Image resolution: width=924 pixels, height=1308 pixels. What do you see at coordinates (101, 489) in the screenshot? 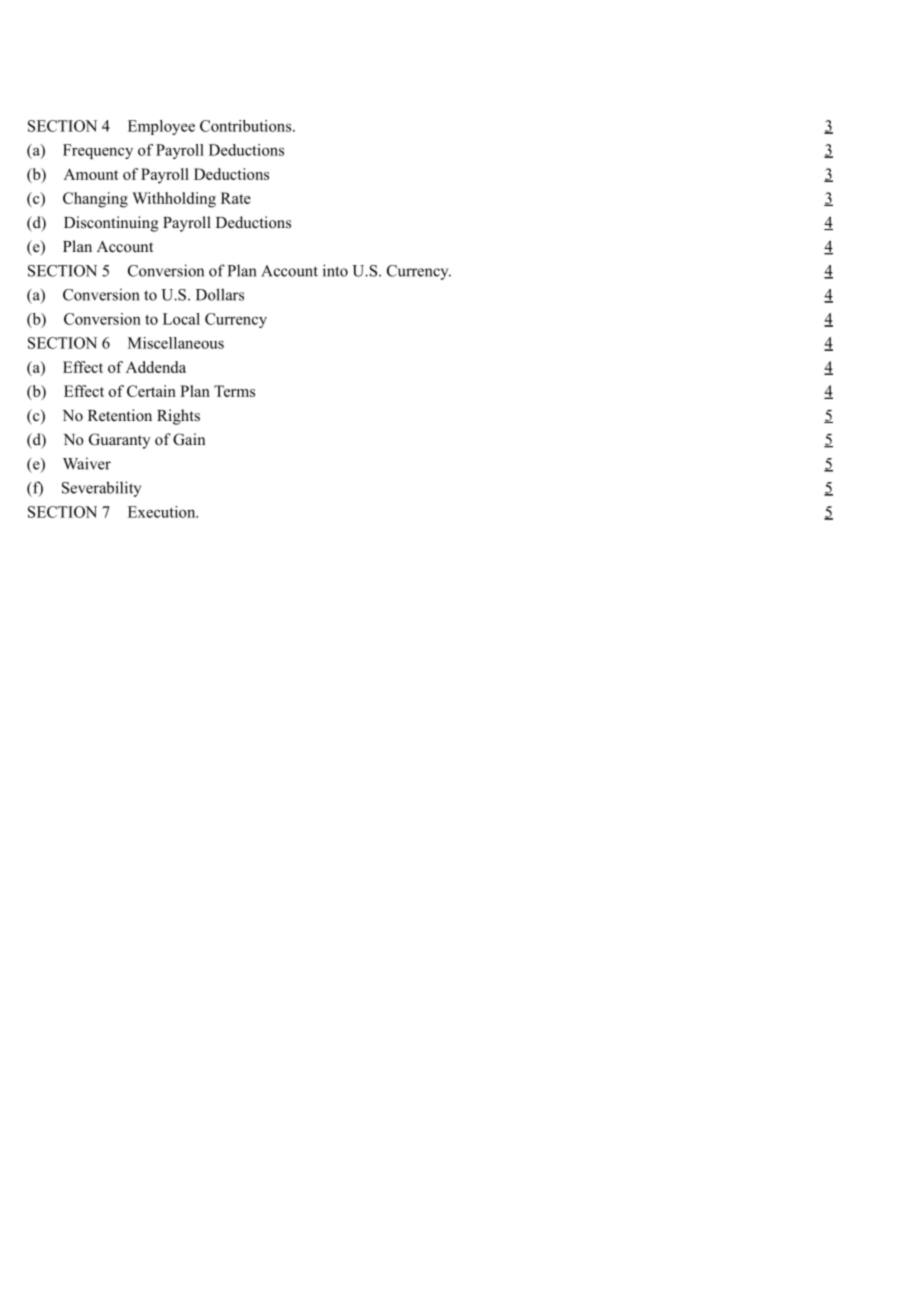
I see `Severability` at bounding box center [101, 489].
